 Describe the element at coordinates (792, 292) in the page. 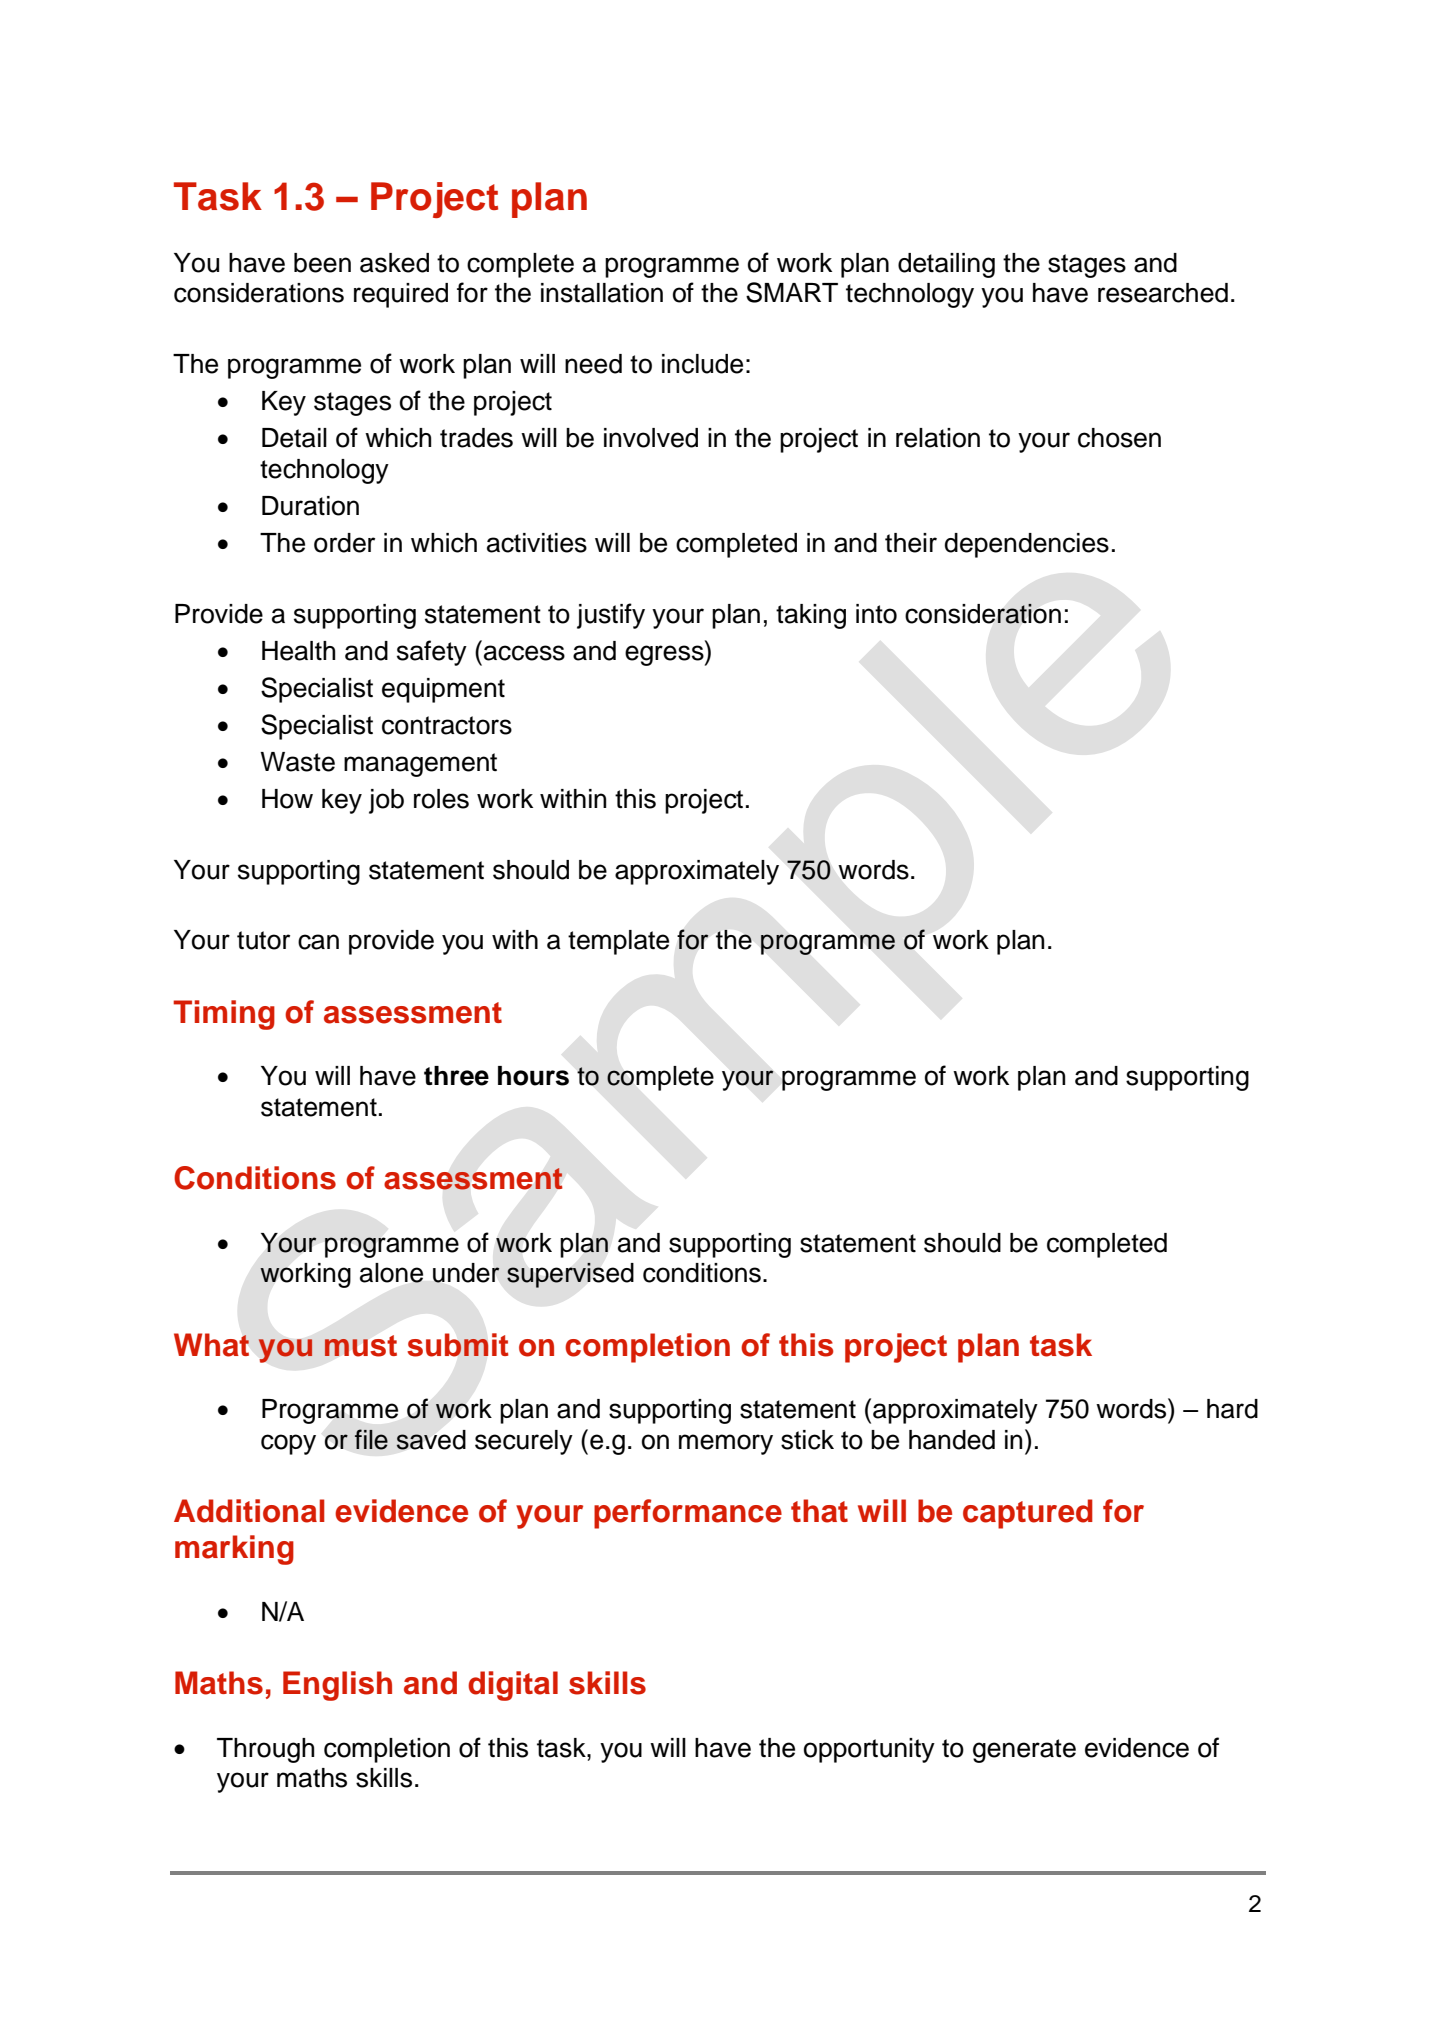

I see `SMART` at that location.
